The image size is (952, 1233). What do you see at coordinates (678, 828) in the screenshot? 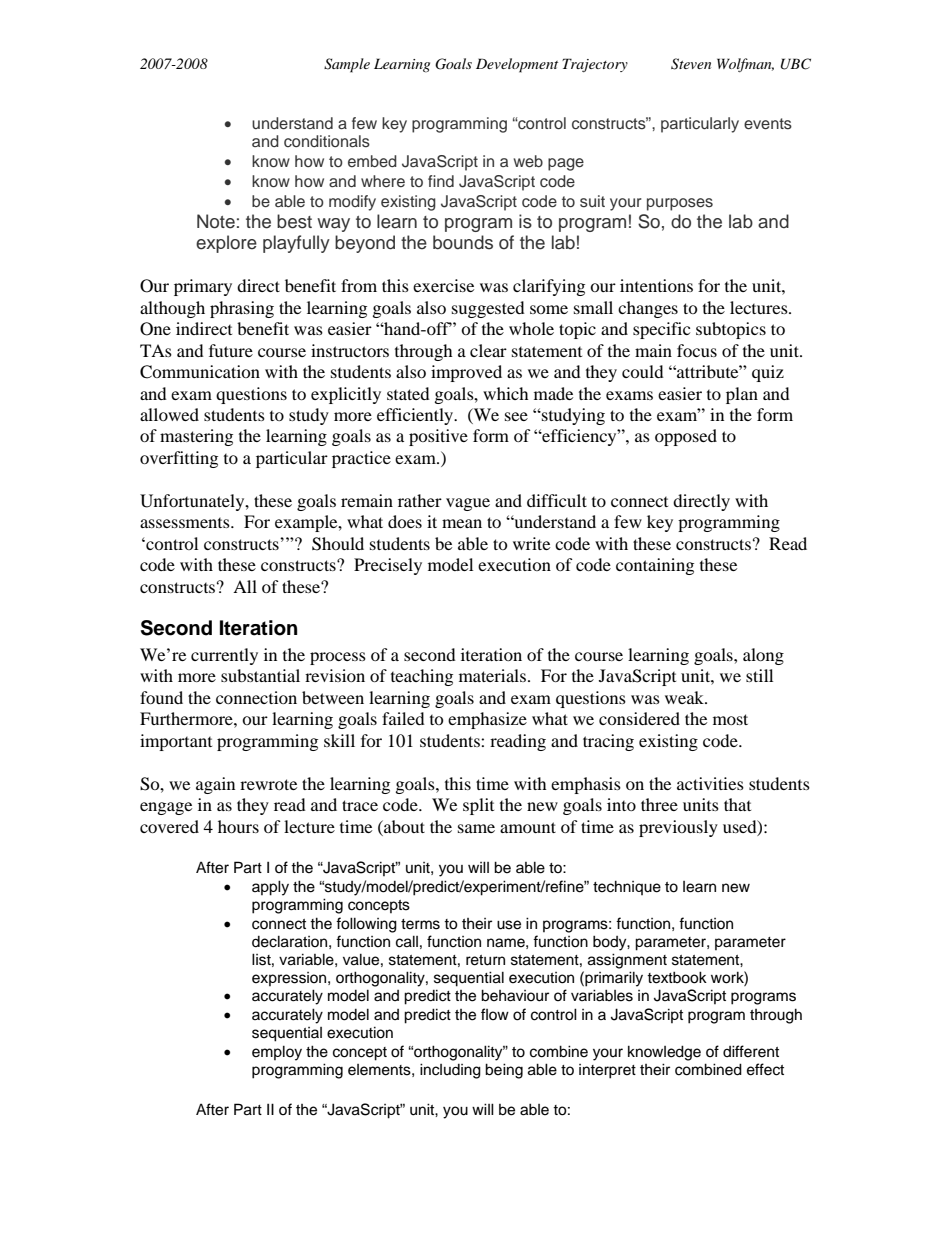
I see `previously` at bounding box center [678, 828].
